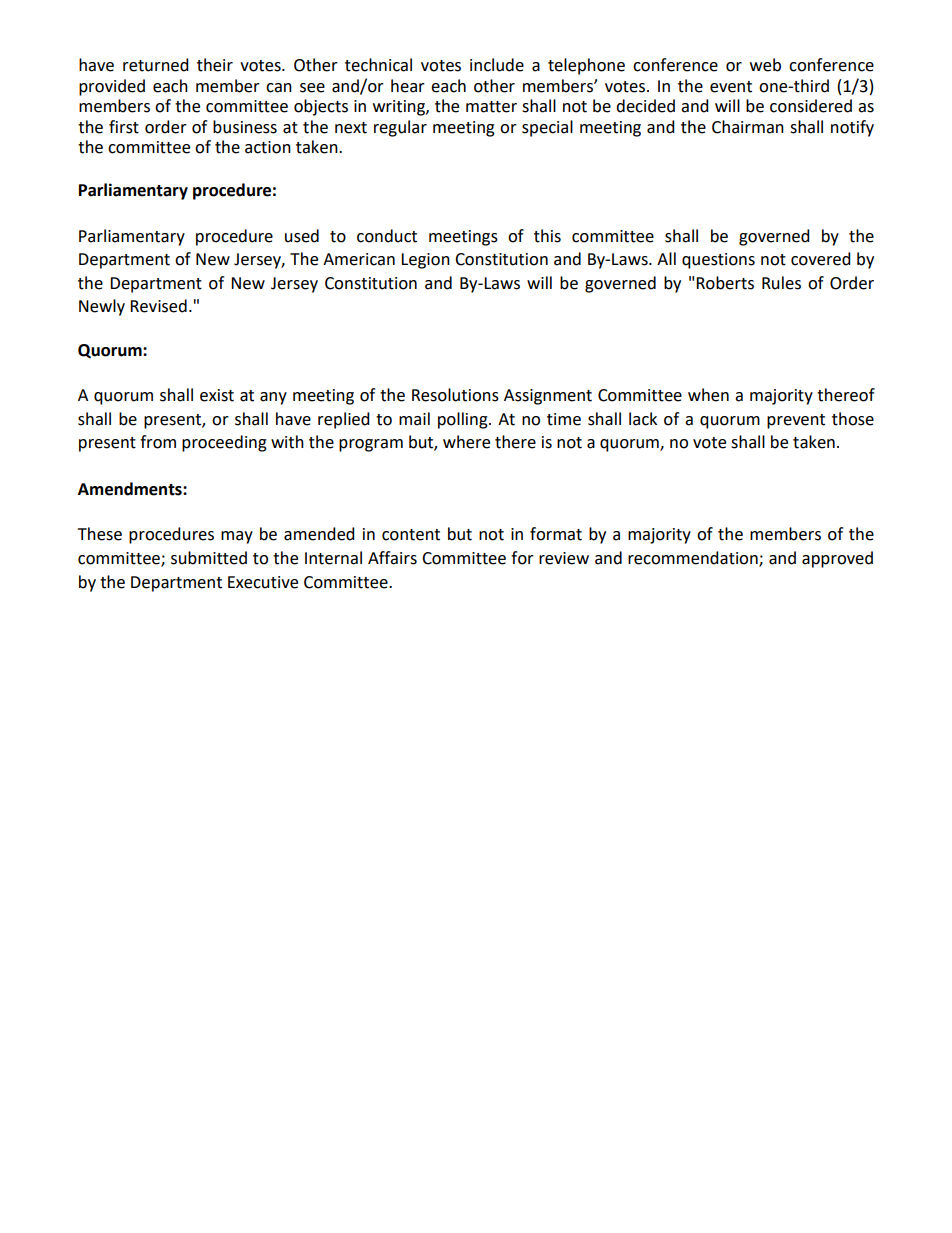 This page has width=952, height=1233. I want to click on include, so click(497, 65).
